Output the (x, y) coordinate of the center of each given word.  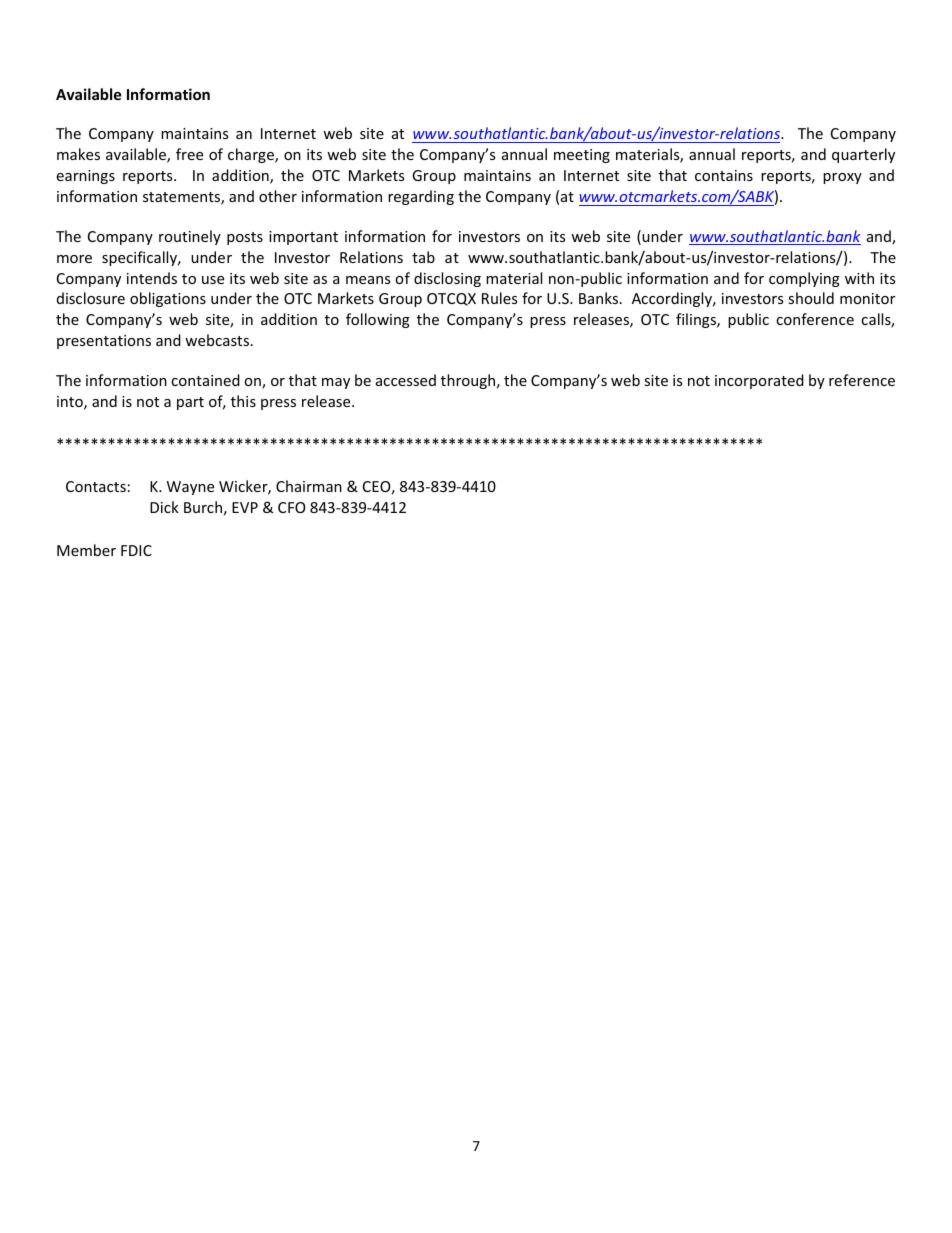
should (811, 298)
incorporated (759, 381)
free (189, 154)
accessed (406, 380)
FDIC (136, 550)
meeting (582, 156)
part (190, 403)
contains (724, 175)
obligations (168, 299)
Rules (499, 298)
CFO (292, 507)
